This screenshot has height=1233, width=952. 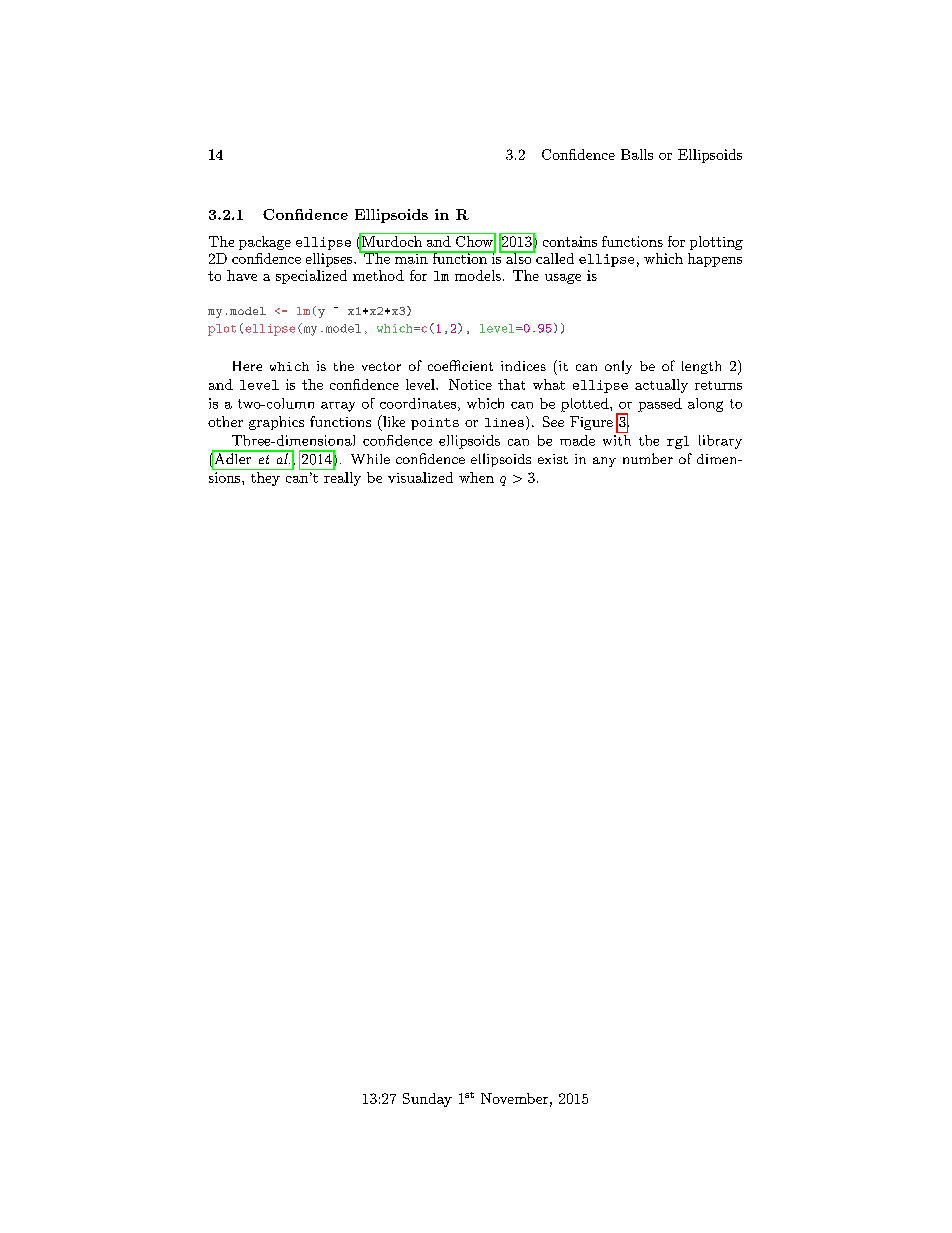 I want to click on any, so click(x=604, y=462).
